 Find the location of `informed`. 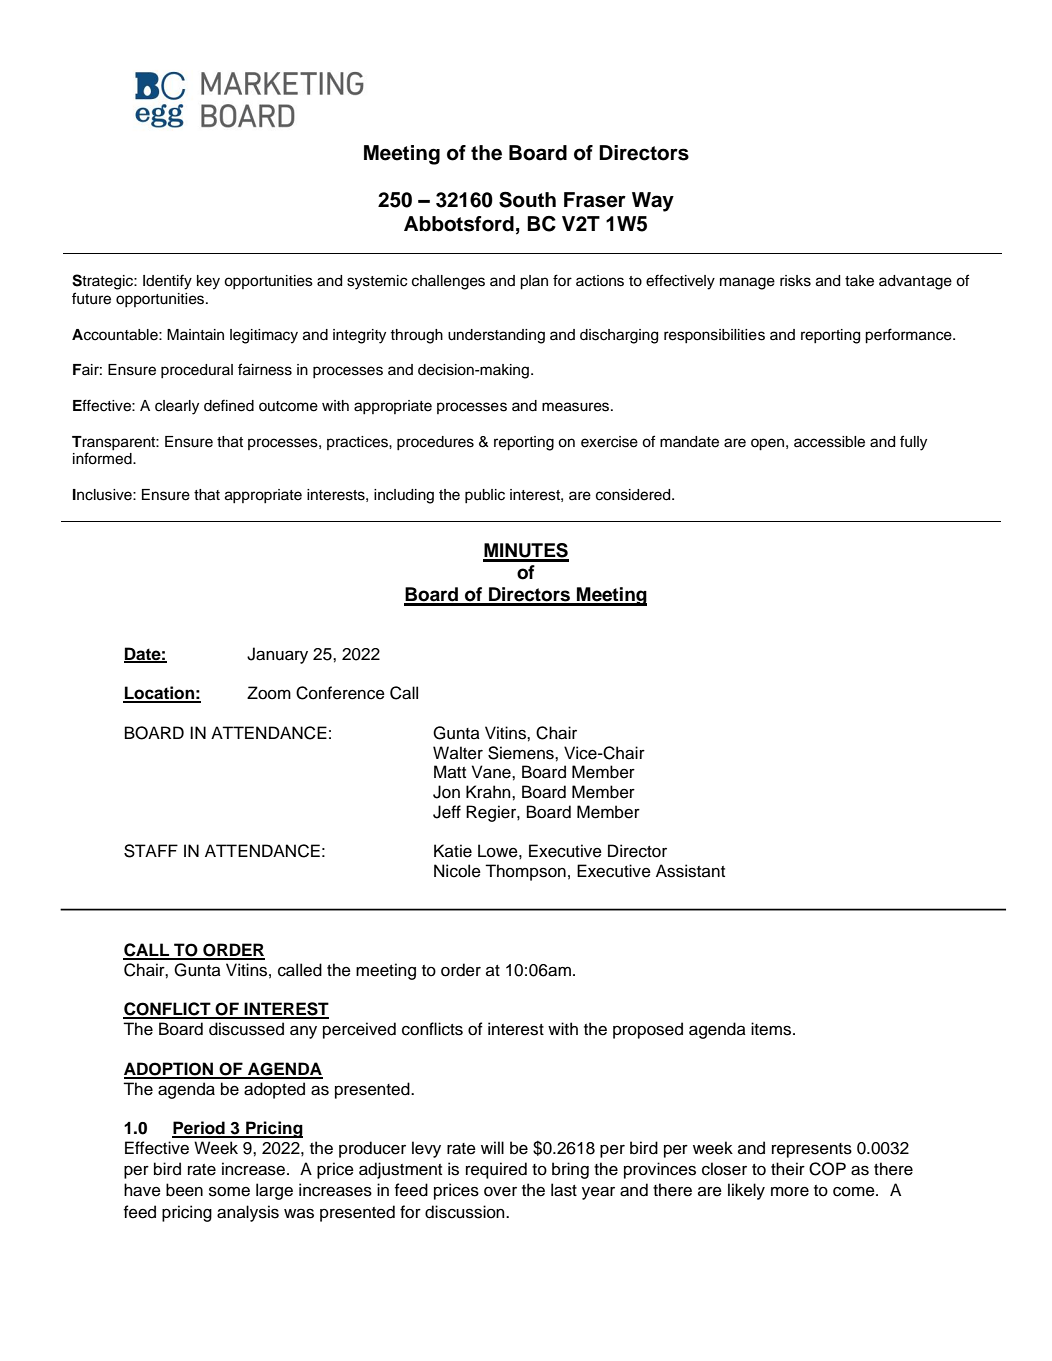

informed is located at coordinates (103, 458).
